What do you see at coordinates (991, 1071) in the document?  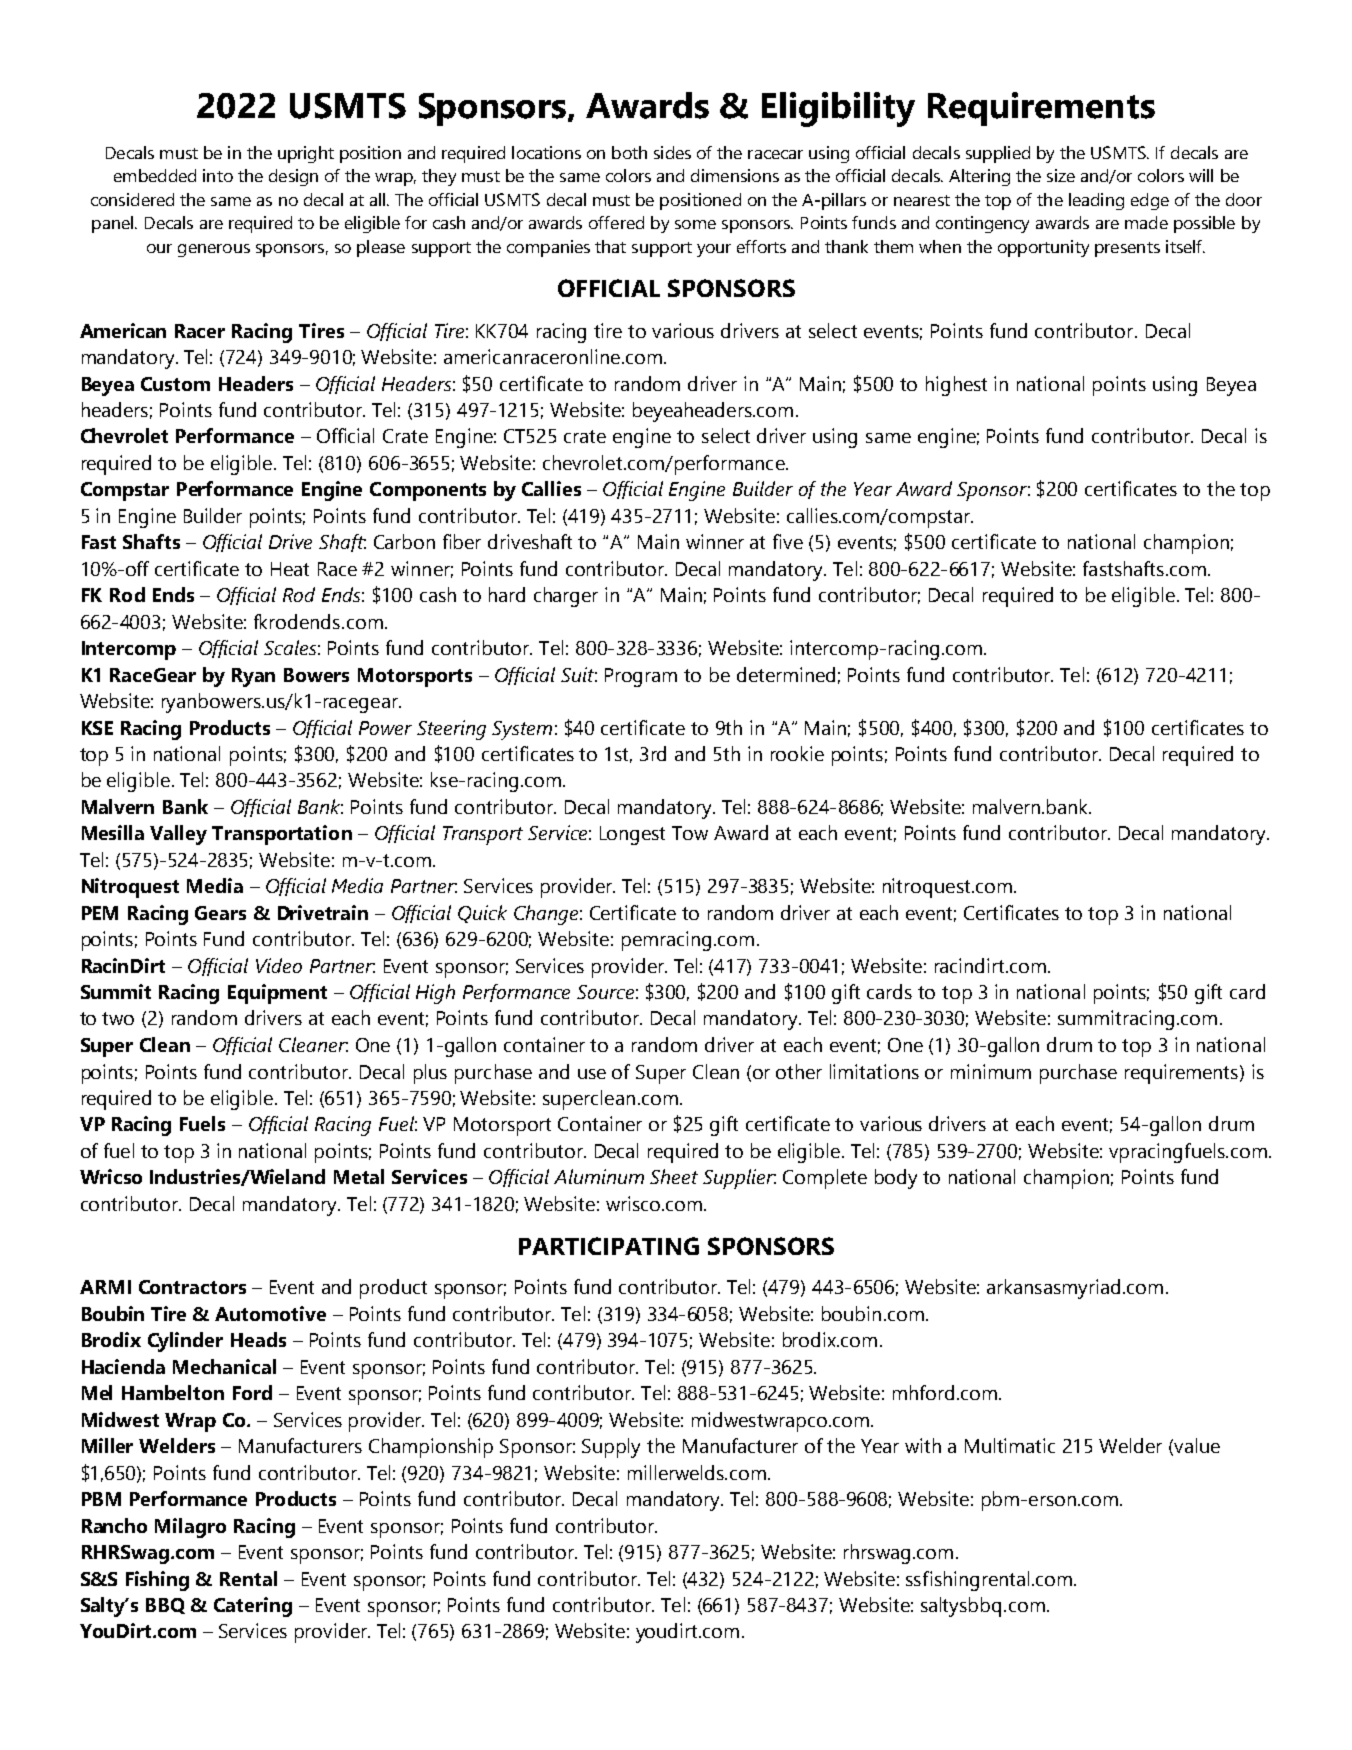 I see `minimum` at bounding box center [991, 1071].
